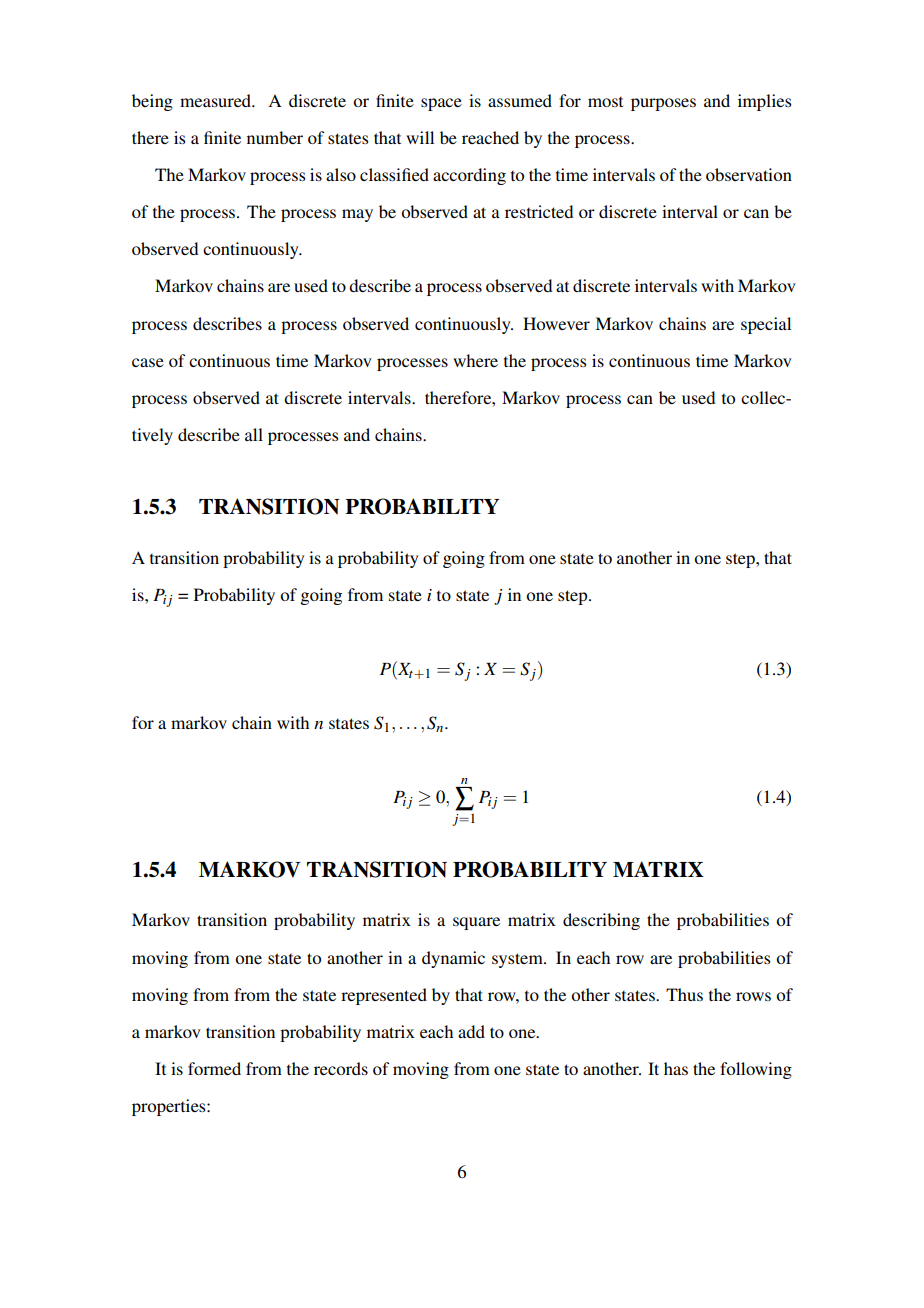 The height and width of the screenshot is (1308, 924). What do you see at coordinates (475, 360) in the screenshot?
I see `where` at bounding box center [475, 360].
